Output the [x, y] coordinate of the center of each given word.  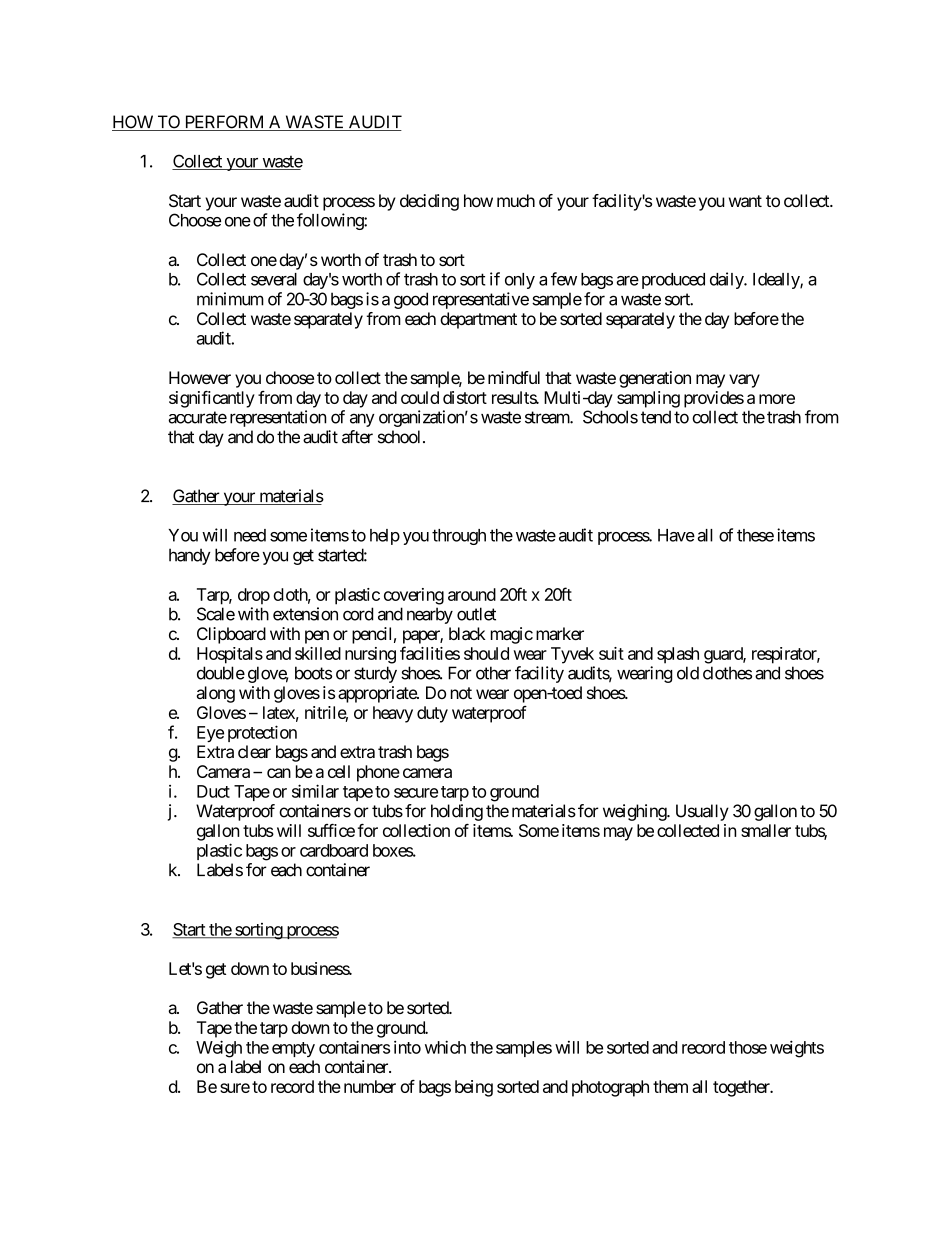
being [474, 1088]
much [516, 200]
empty [293, 1049]
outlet [476, 614]
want [745, 201]
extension [305, 614]
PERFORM [224, 123]
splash [678, 655]
